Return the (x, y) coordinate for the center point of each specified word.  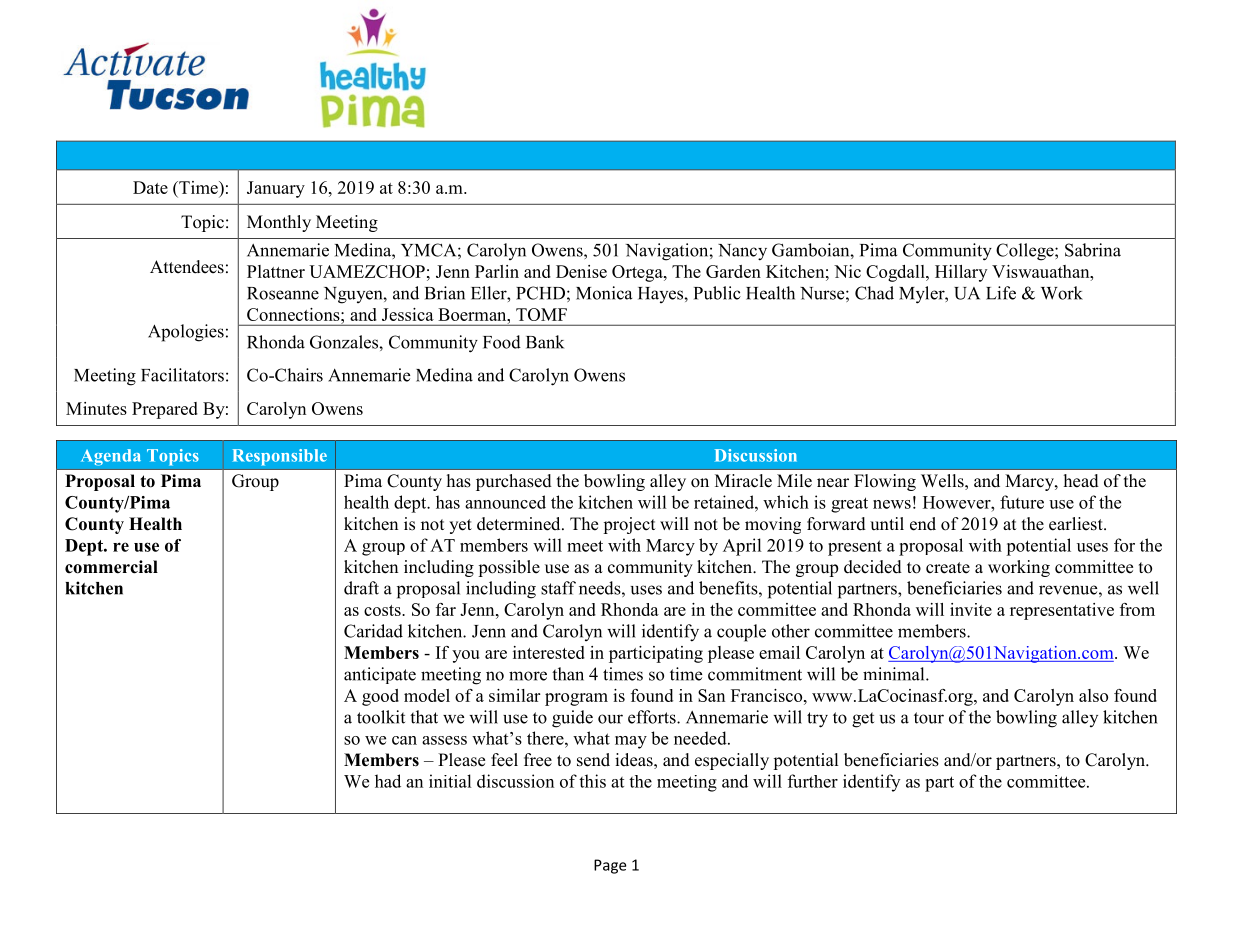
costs (383, 610)
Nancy (742, 252)
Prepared (165, 410)
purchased (514, 482)
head (1081, 481)
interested (549, 652)
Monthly (279, 223)
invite (971, 609)
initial (450, 781)
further (813, 781)
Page (610, 866)
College (1026, 252)
